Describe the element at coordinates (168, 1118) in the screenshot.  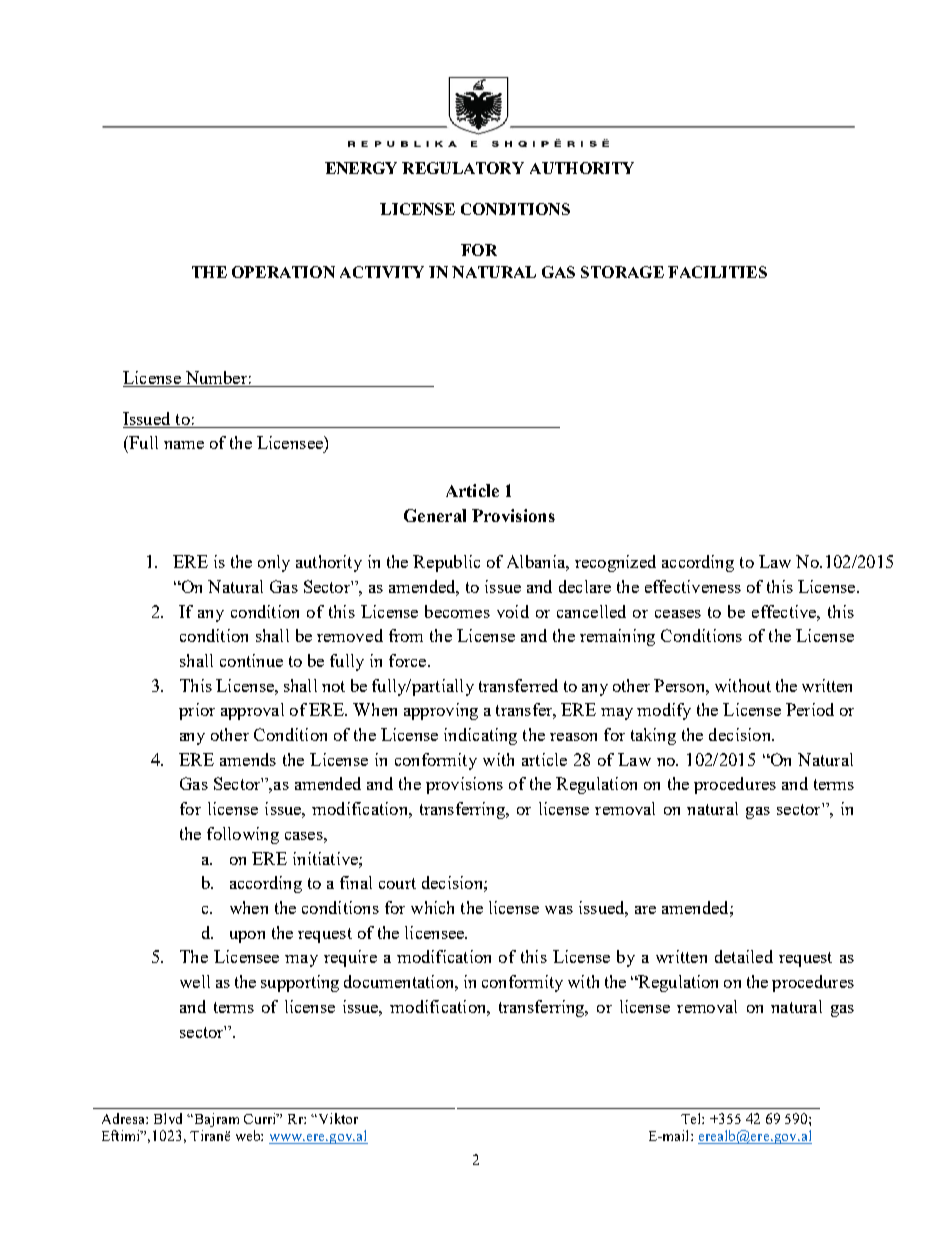
I see `Blvd` at that location.
